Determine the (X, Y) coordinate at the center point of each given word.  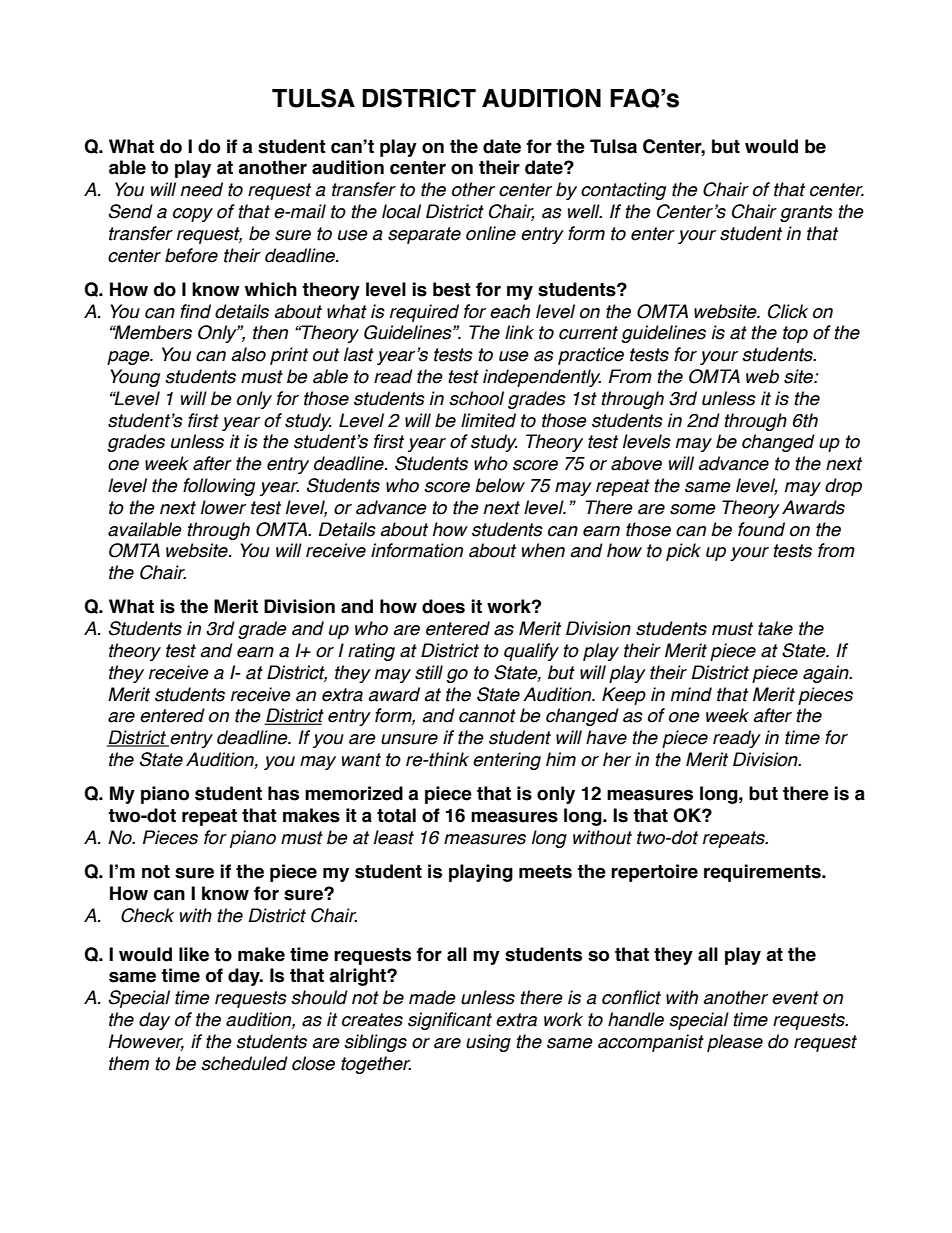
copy (193, 215)
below (500, 485)
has (283, 793)
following (219, 487)
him (561, 759)
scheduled (244, 1063)
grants (806, 213)
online (491, 233)
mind (691, 694)
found (761, 529)
